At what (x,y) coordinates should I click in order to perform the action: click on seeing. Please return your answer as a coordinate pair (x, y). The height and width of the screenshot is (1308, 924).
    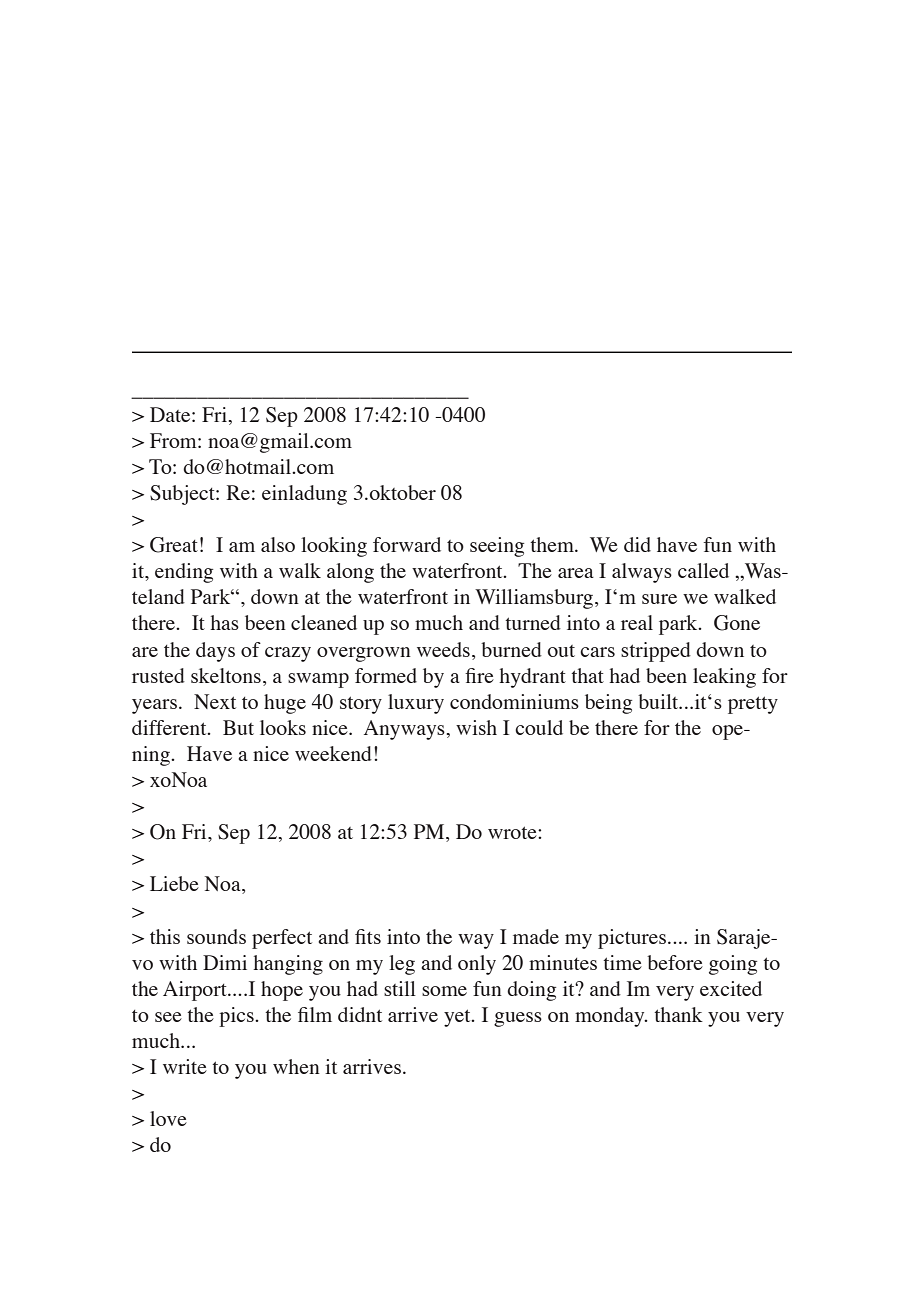
    Looking at the image, I should click on (497, 547).
